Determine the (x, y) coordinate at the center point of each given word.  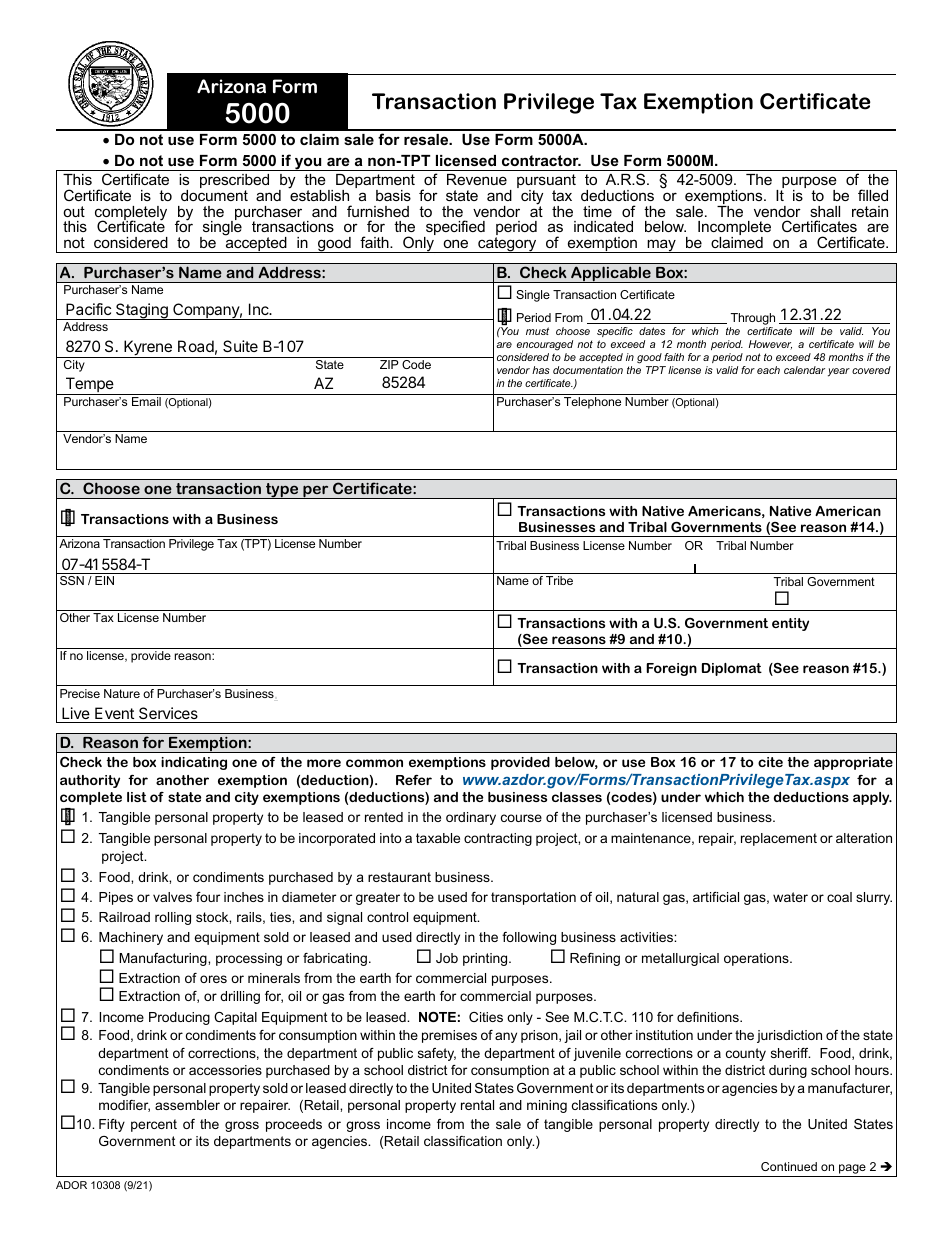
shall (825, 211)
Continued (789, 1166)
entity (790, 624)
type (282, 491)
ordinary (471, 818)
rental (477, 1105)
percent (154, 1125)
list (137, 797)
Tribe (559, 580)
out (74, 211)
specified (454, 229)
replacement (779, 839)
